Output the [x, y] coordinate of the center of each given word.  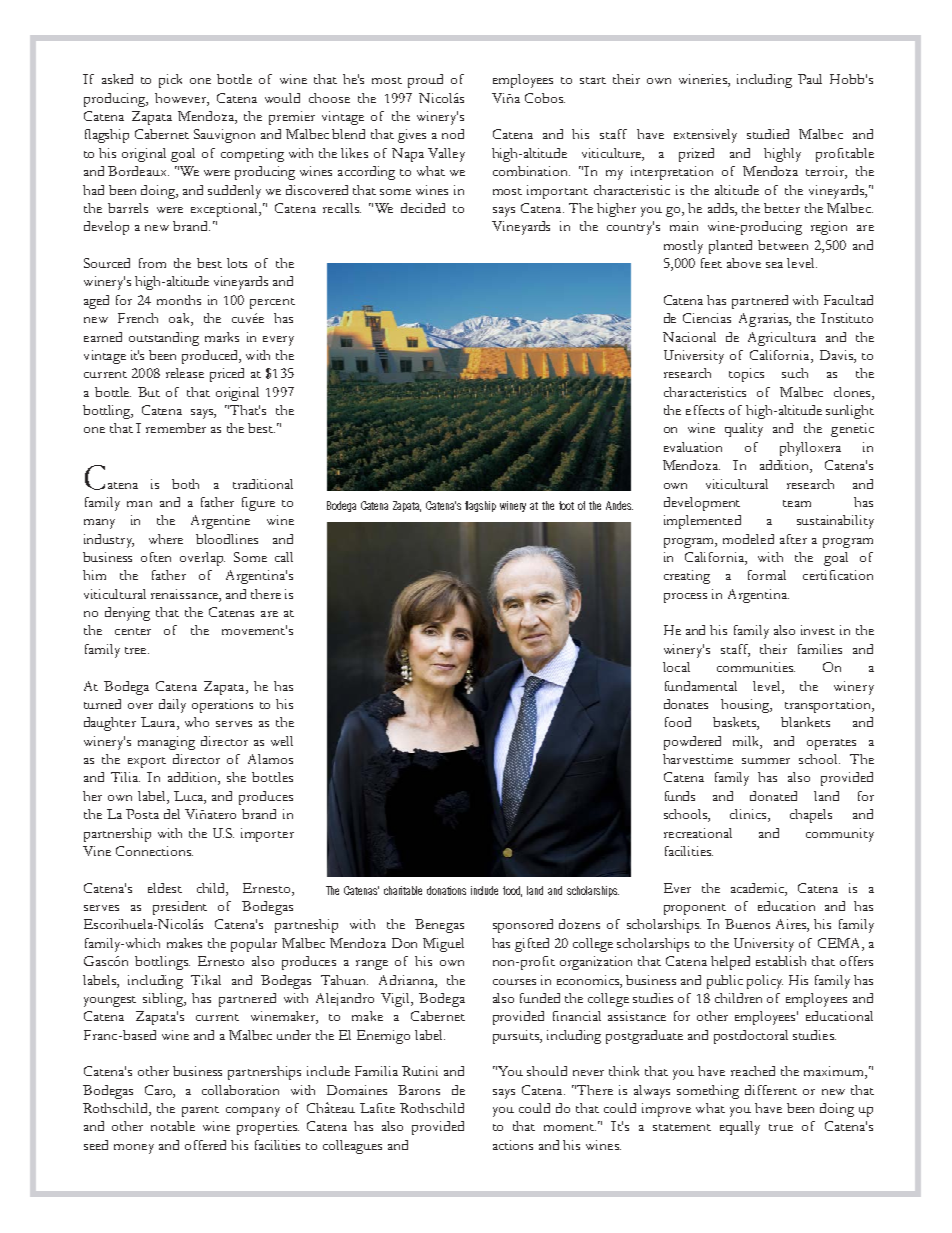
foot [566, 505]
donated [773, 796]
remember [176, 428]
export [147, 762]
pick [170, 81]
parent [200, 1111]
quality [744, 430]
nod [453, 134]
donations [446, 890]
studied [768, 134]
